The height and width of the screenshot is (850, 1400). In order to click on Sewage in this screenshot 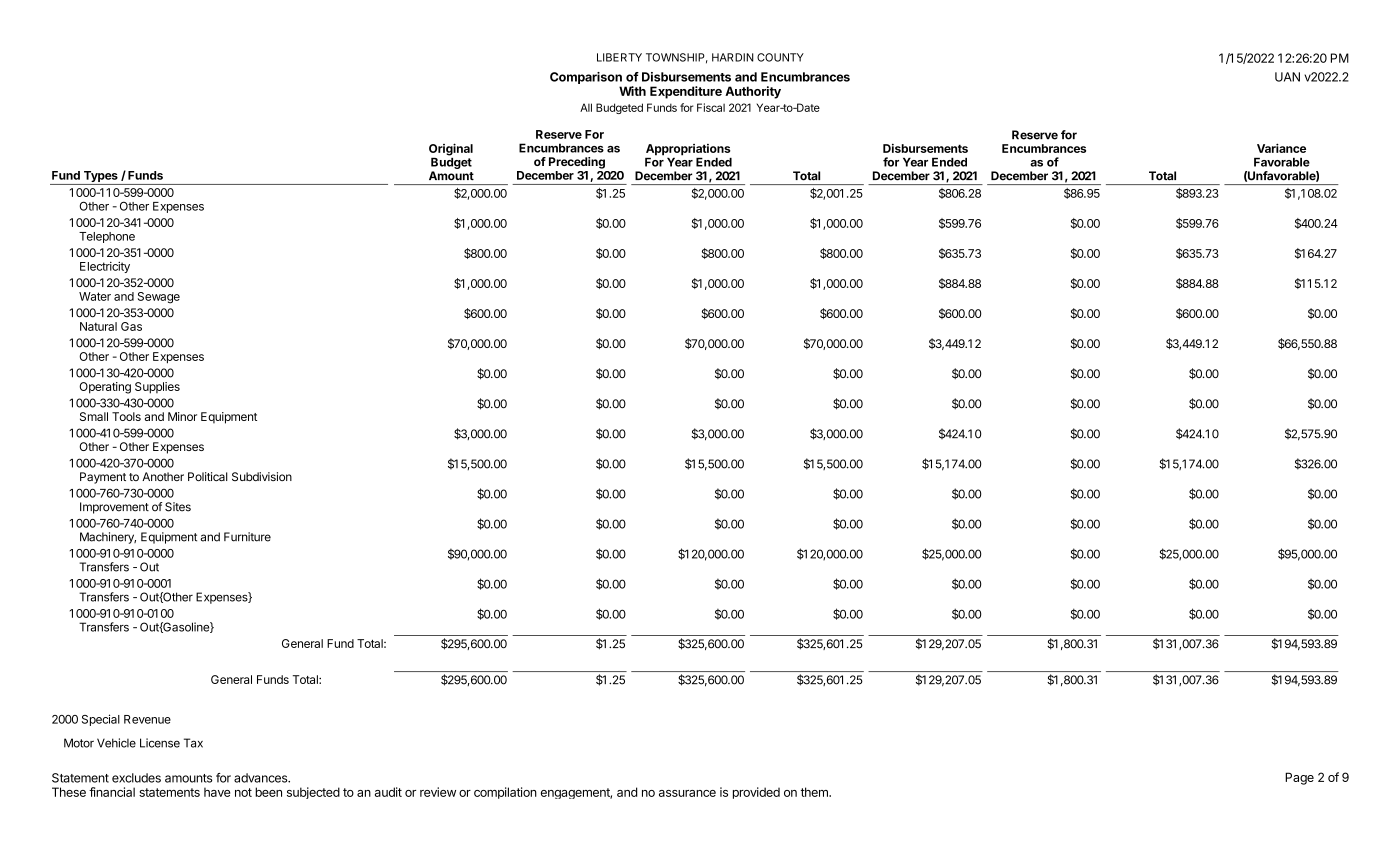, I will do `click(159, 298)`.
